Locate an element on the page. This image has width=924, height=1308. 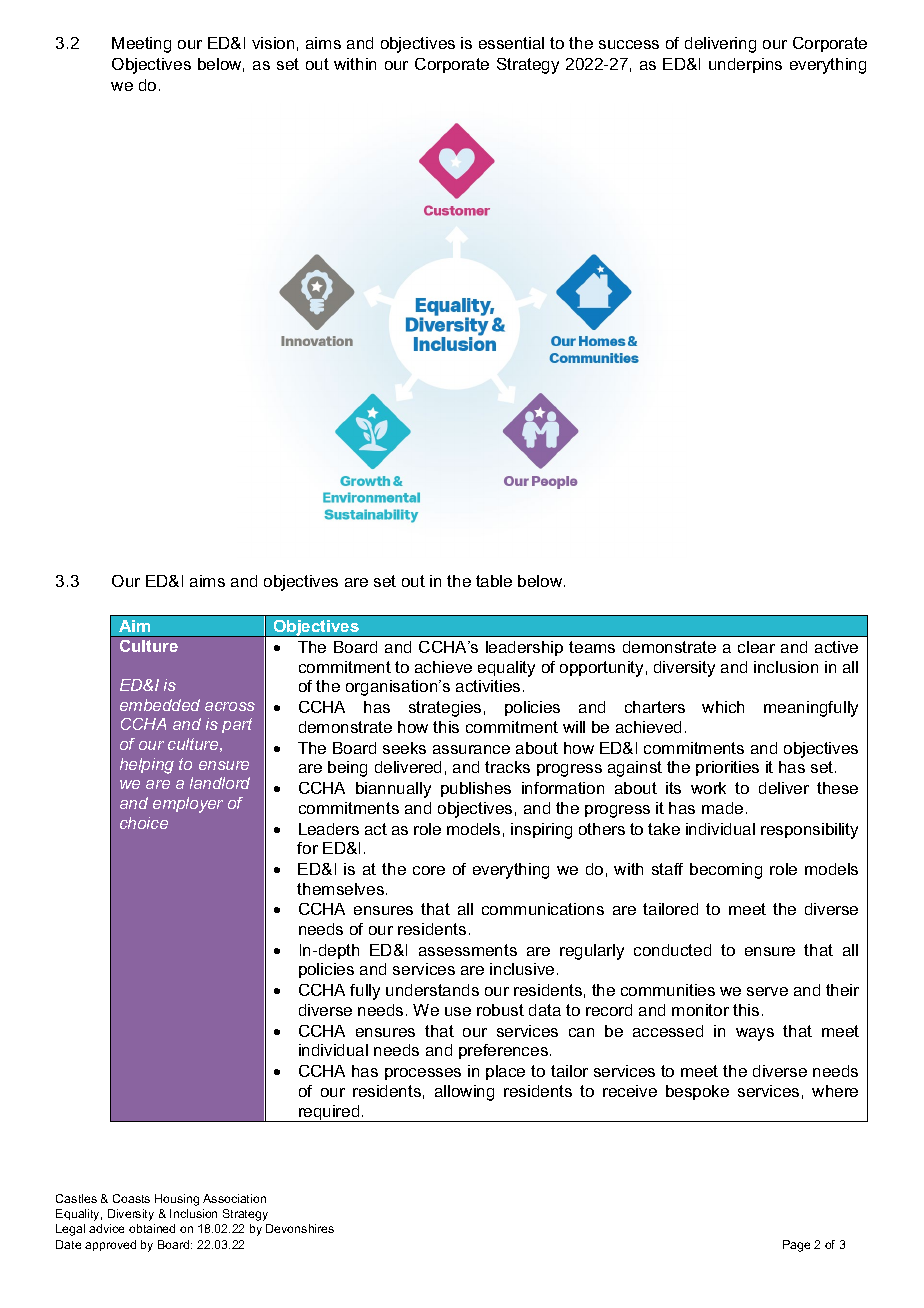
underpins is located at coordinates (745, 65).
